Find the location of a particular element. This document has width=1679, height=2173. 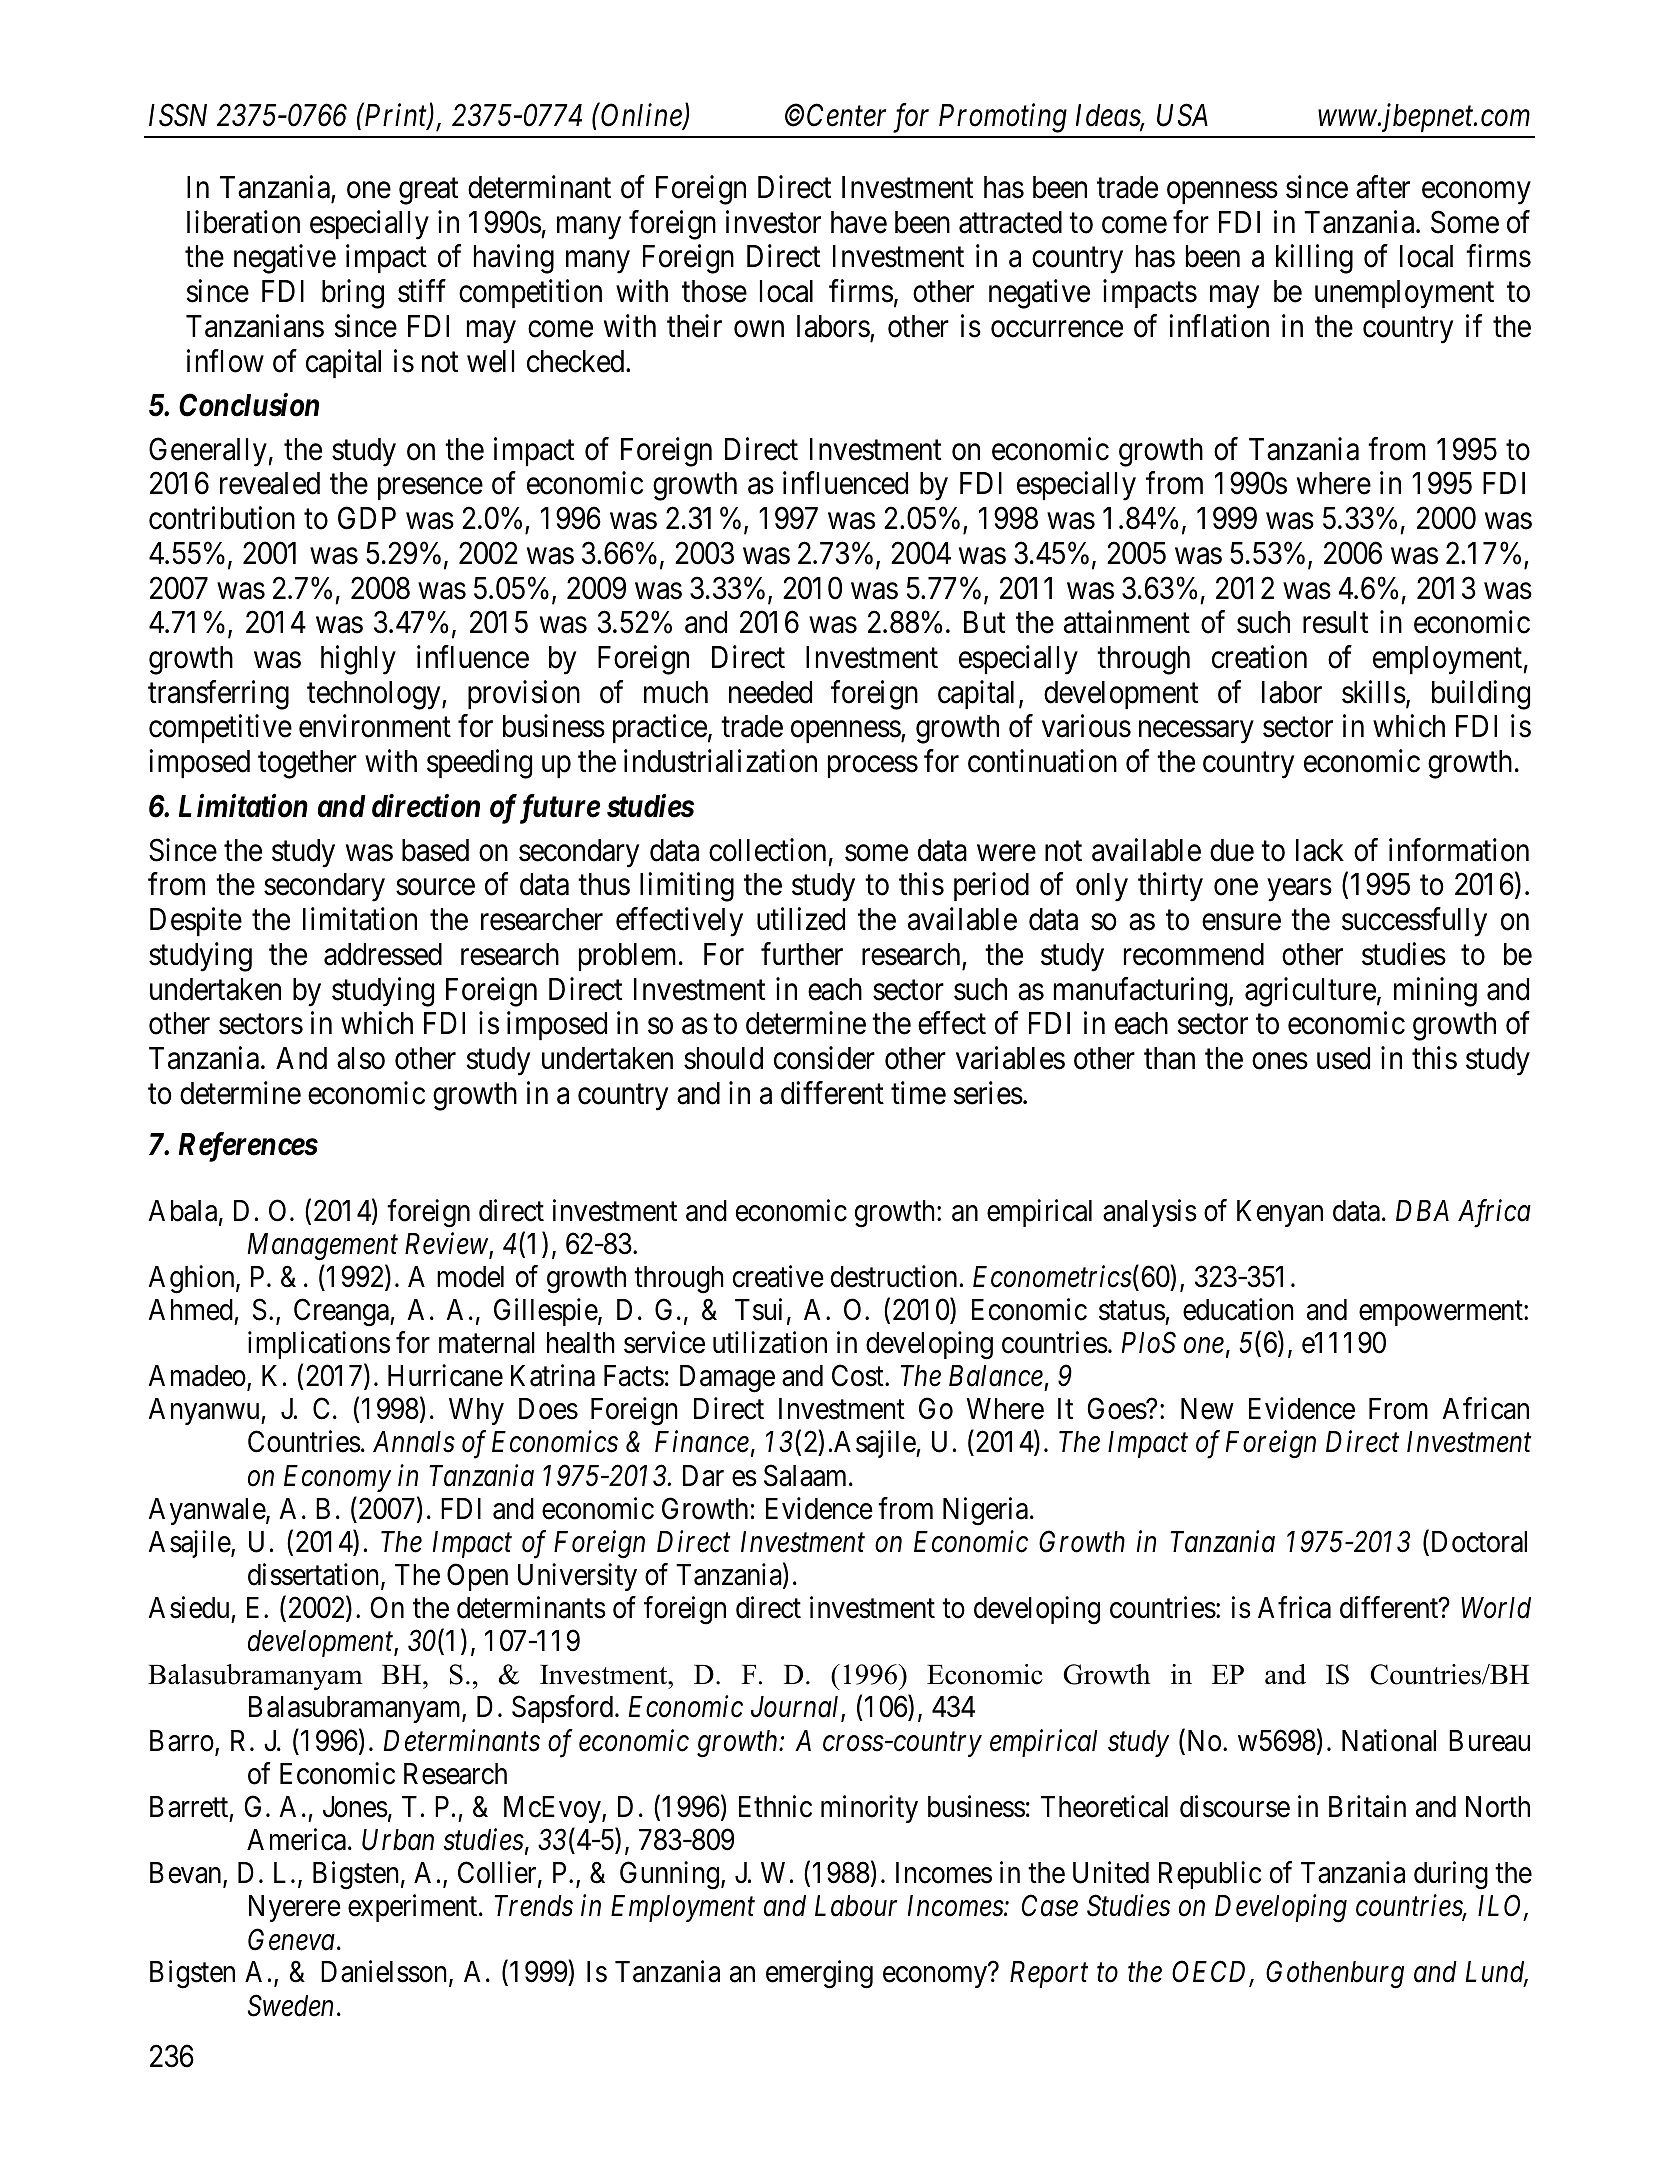

after is located at coordinates (1383, 187).
